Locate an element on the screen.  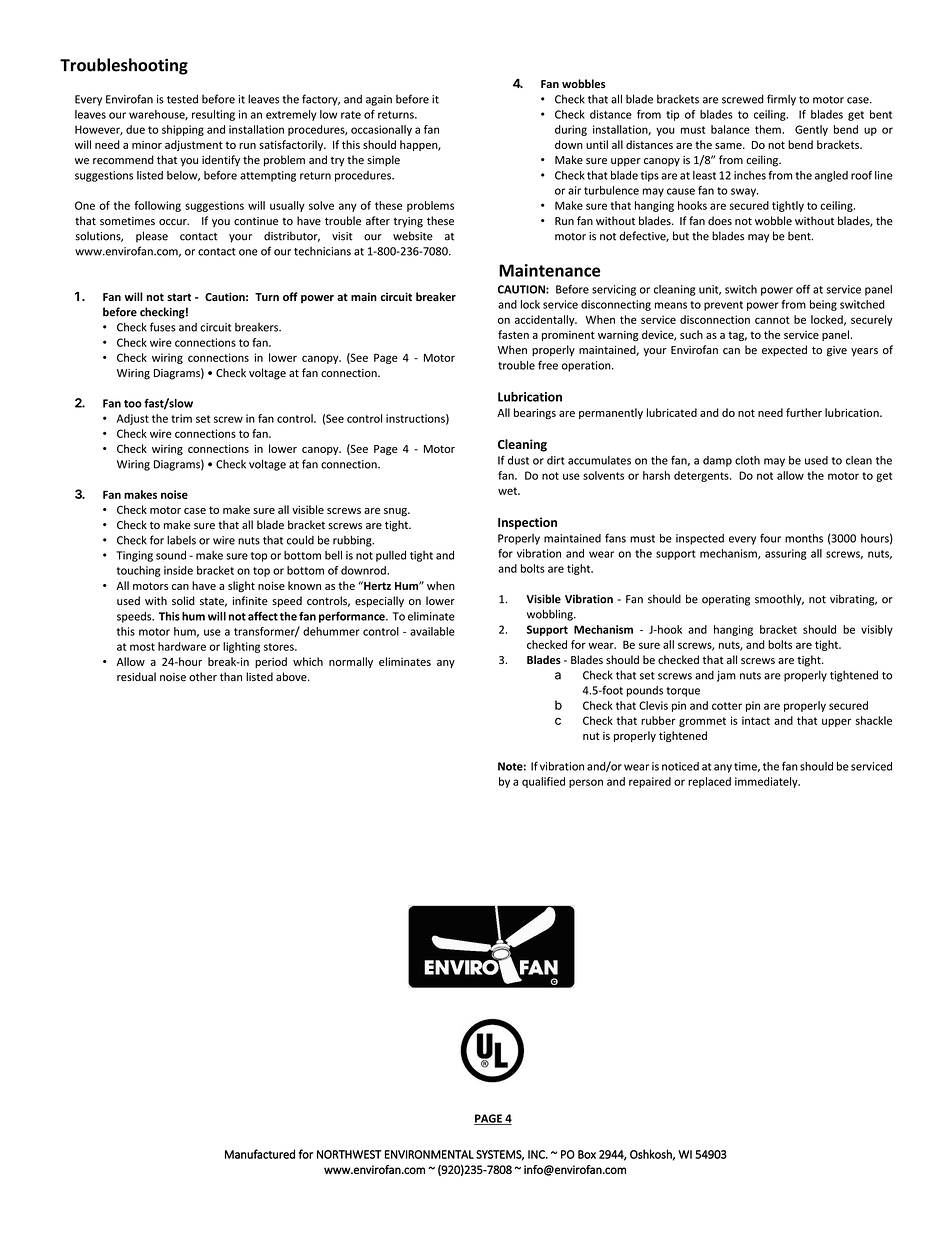
wobbling is located at coordinates (551, 615).
